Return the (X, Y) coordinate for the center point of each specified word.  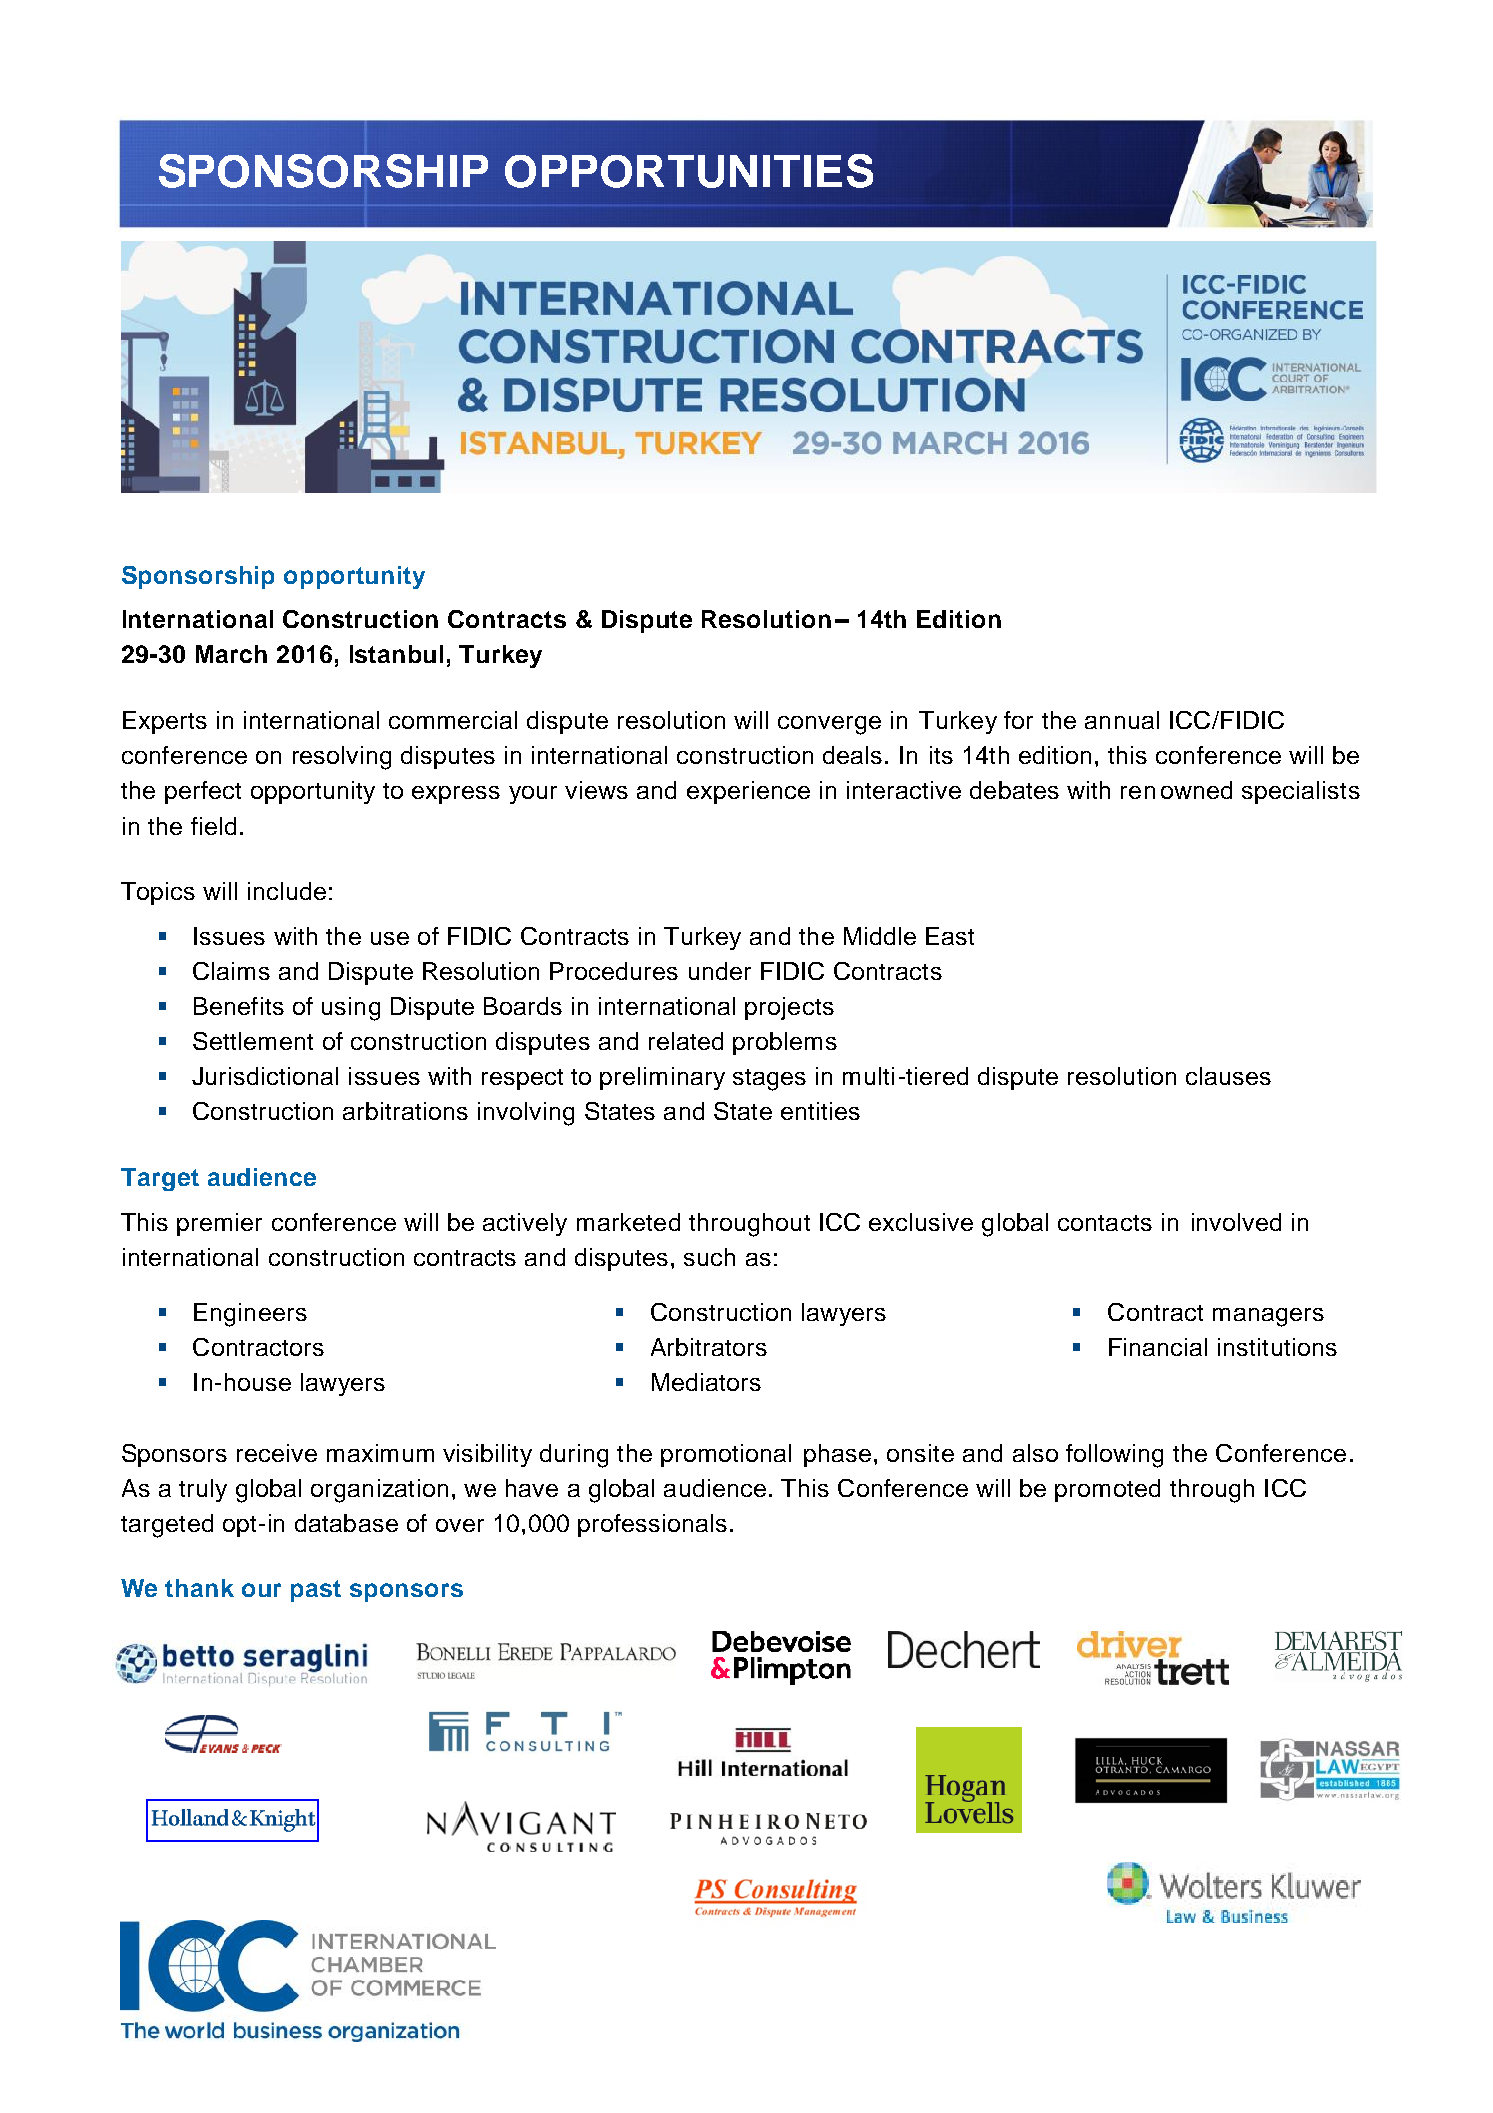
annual (1122, 720)
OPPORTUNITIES (689, 171)
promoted (1107, 1490)
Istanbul (396, 654)
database (346, 1523)
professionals (652, 1525)
